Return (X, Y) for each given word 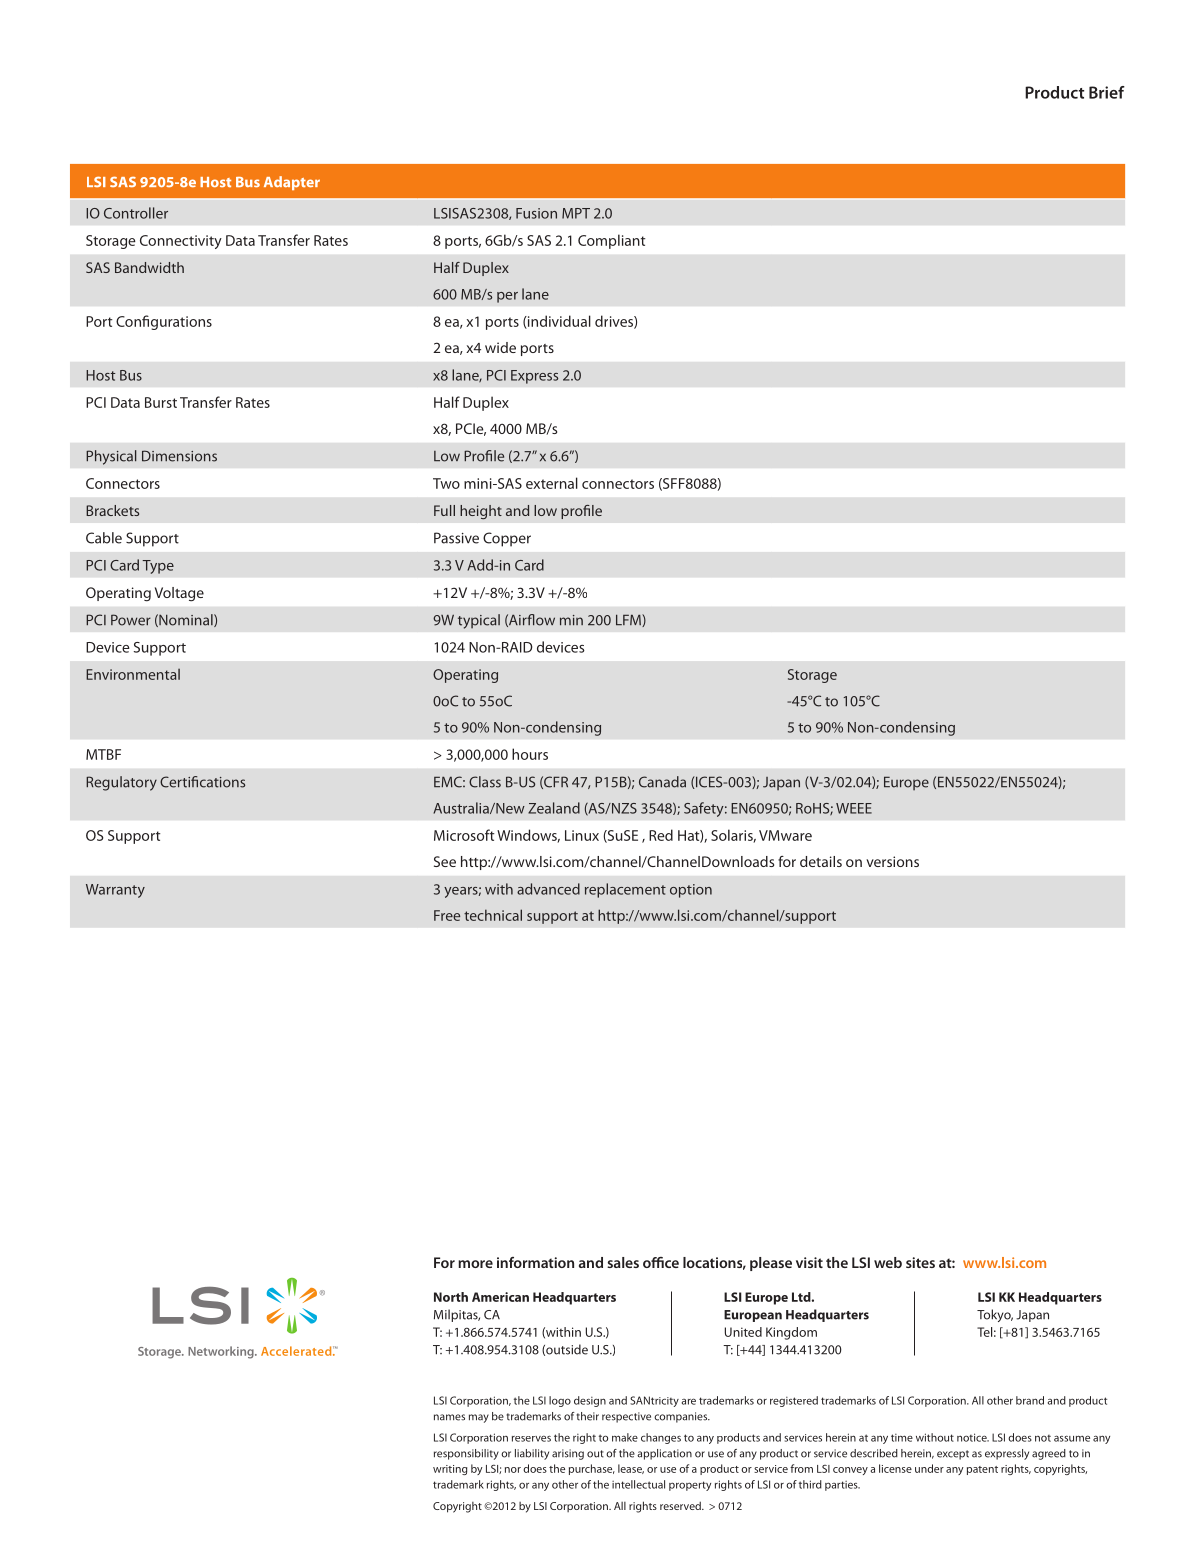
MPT (576, 213)
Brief (1107, 92)
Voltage (179, 594)
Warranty (115, 891)
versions (892, 861)
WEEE (854, 808)
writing (450, 1470)
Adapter (292, 183)
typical (479, 621)
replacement (625, 890)
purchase (592, 1469)
